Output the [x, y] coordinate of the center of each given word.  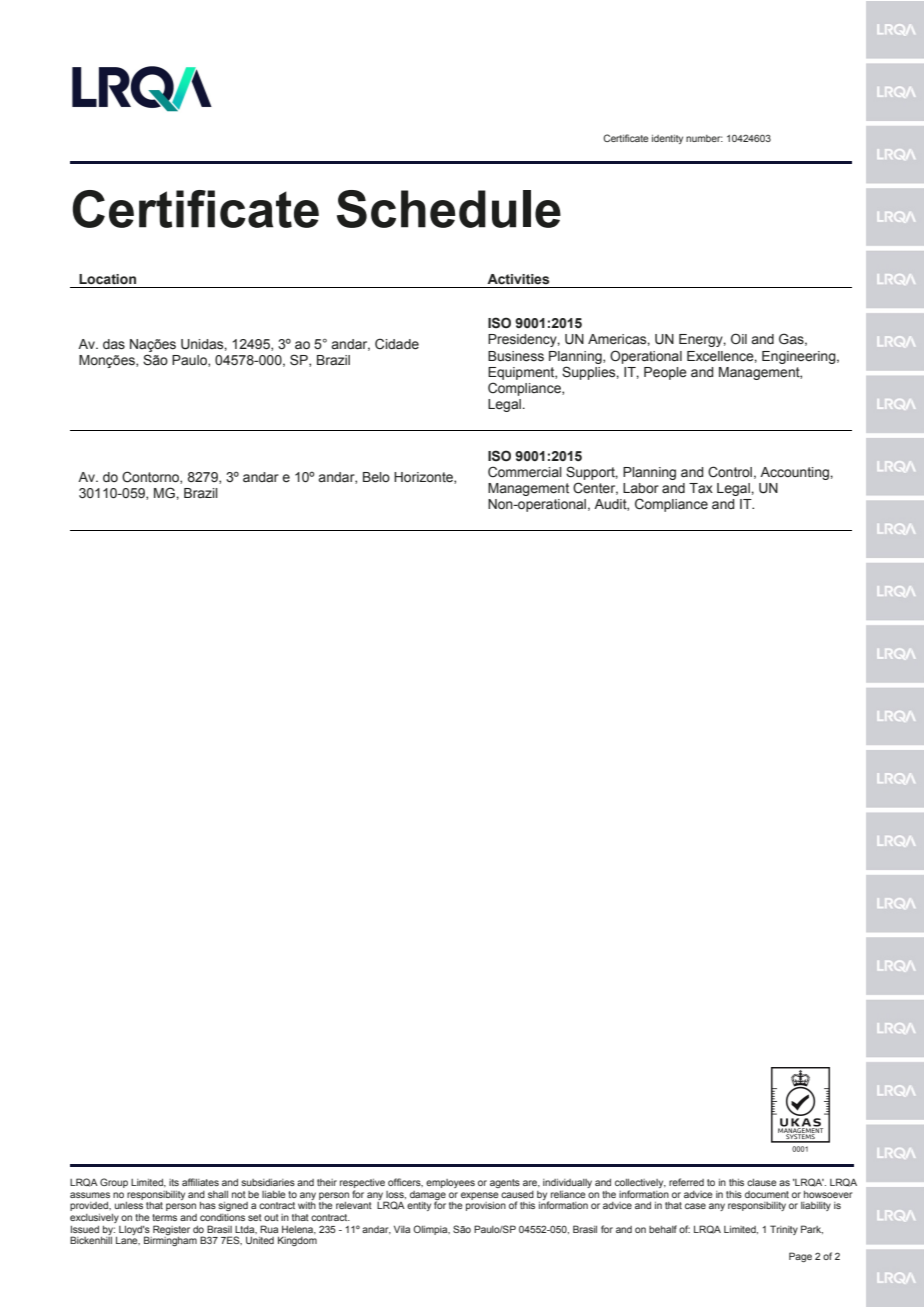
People [665, 373]
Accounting [795, 473]
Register [171, 1230]
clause [762, 1182]
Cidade [397, 344]
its [174, 1182]
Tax [701, 488]
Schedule [449, 209]
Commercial [525, 472]
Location [107, 279]
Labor [641, 488]
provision [486, 1206]
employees [450, 1183]
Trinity [784, 1230]
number [704, 138]
